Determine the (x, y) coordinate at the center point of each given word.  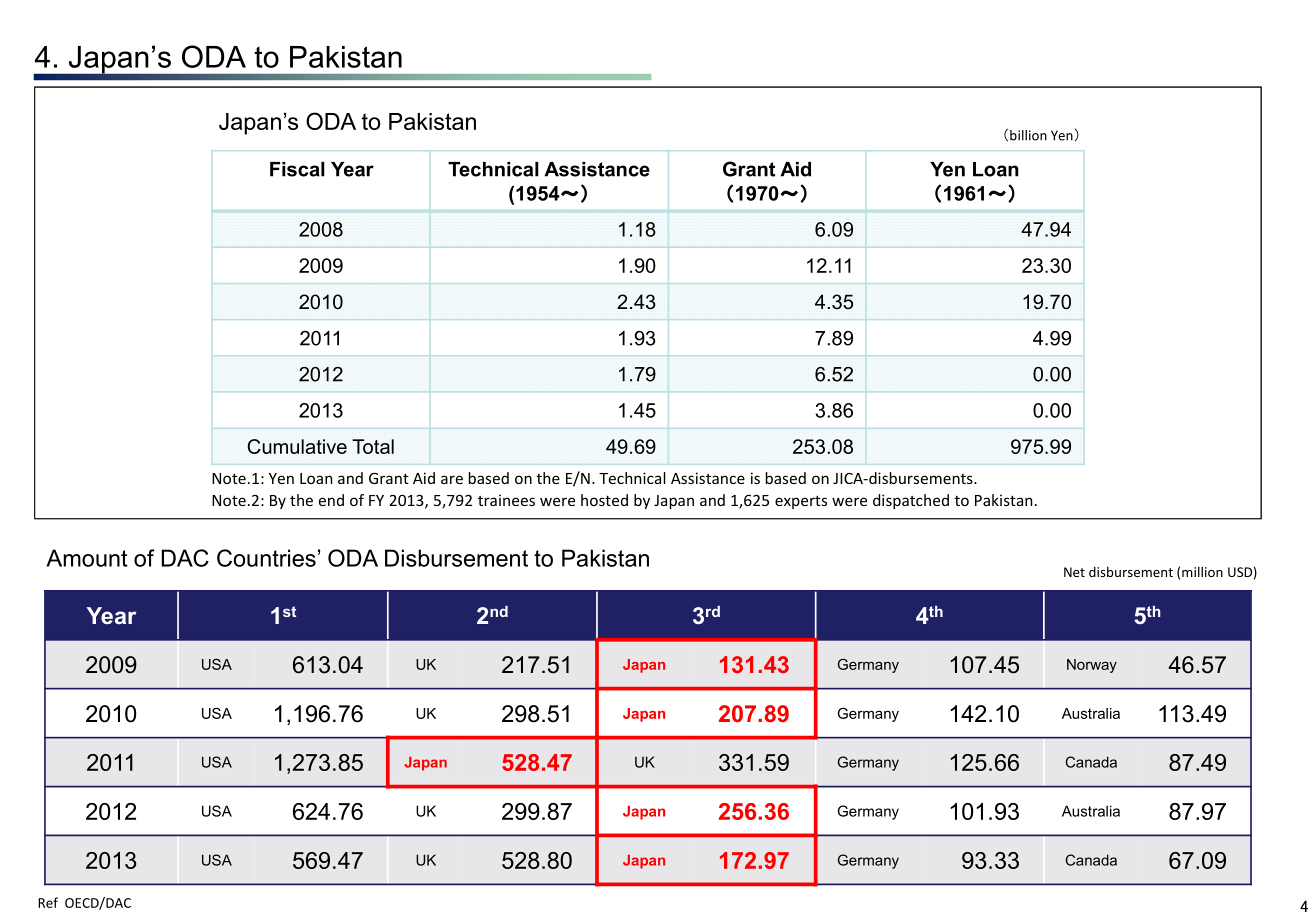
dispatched (911, 501)
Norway (1092, 666)
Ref (48, 902)
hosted (604, 500)
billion (1028, 135)
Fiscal (297, 169)
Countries (266, 558)
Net (1074, 572)
